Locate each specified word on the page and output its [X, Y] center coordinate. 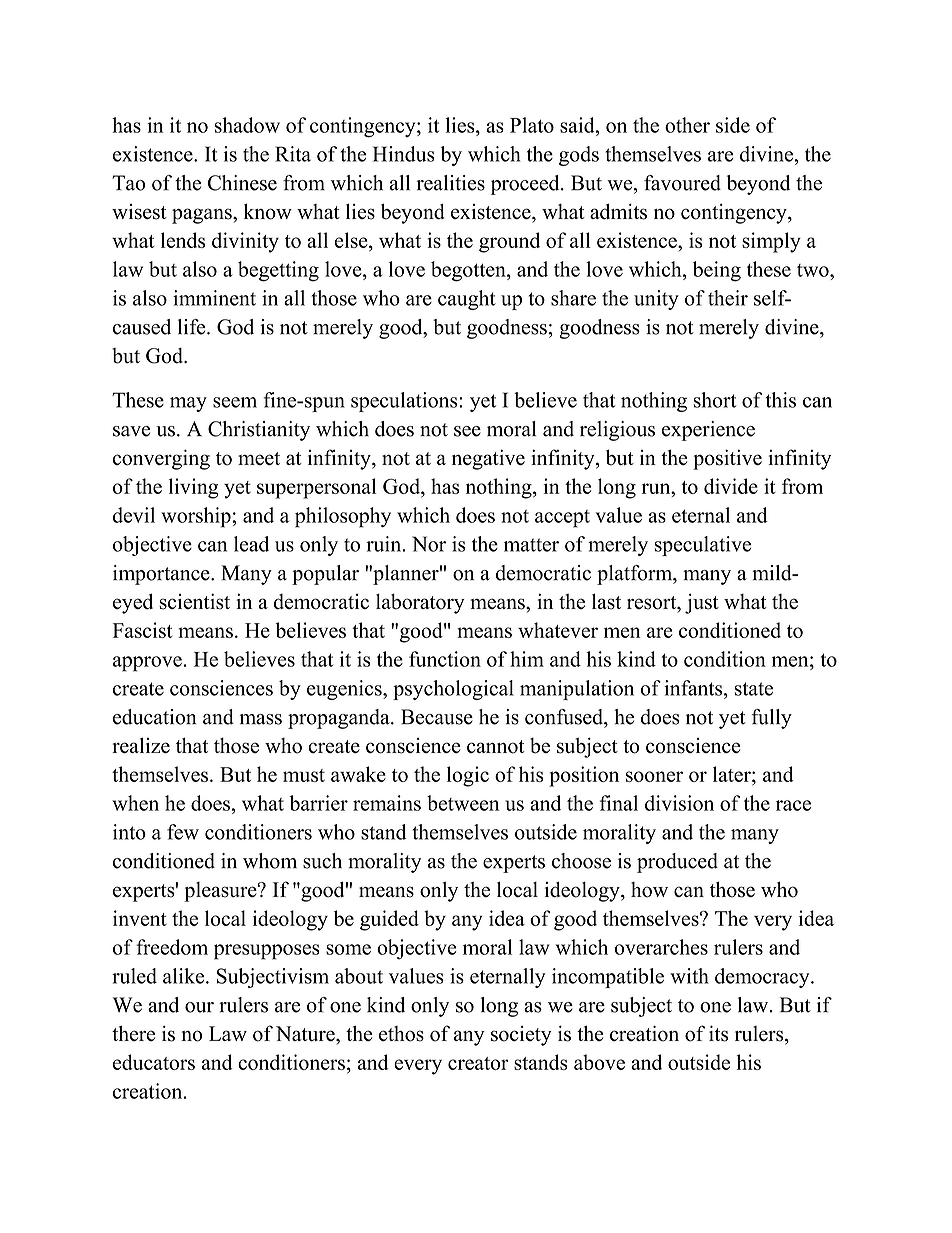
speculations [405, 402]
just [702, 603]
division [679, 803]
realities [450, 183]
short [715, 400]
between [463, 803]
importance [162, 575]
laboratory [420, 604]
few [183, 832]
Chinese [242, 183]
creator [478, 1063]
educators [154, 1062]
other [687, 125]
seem [235, 402]
